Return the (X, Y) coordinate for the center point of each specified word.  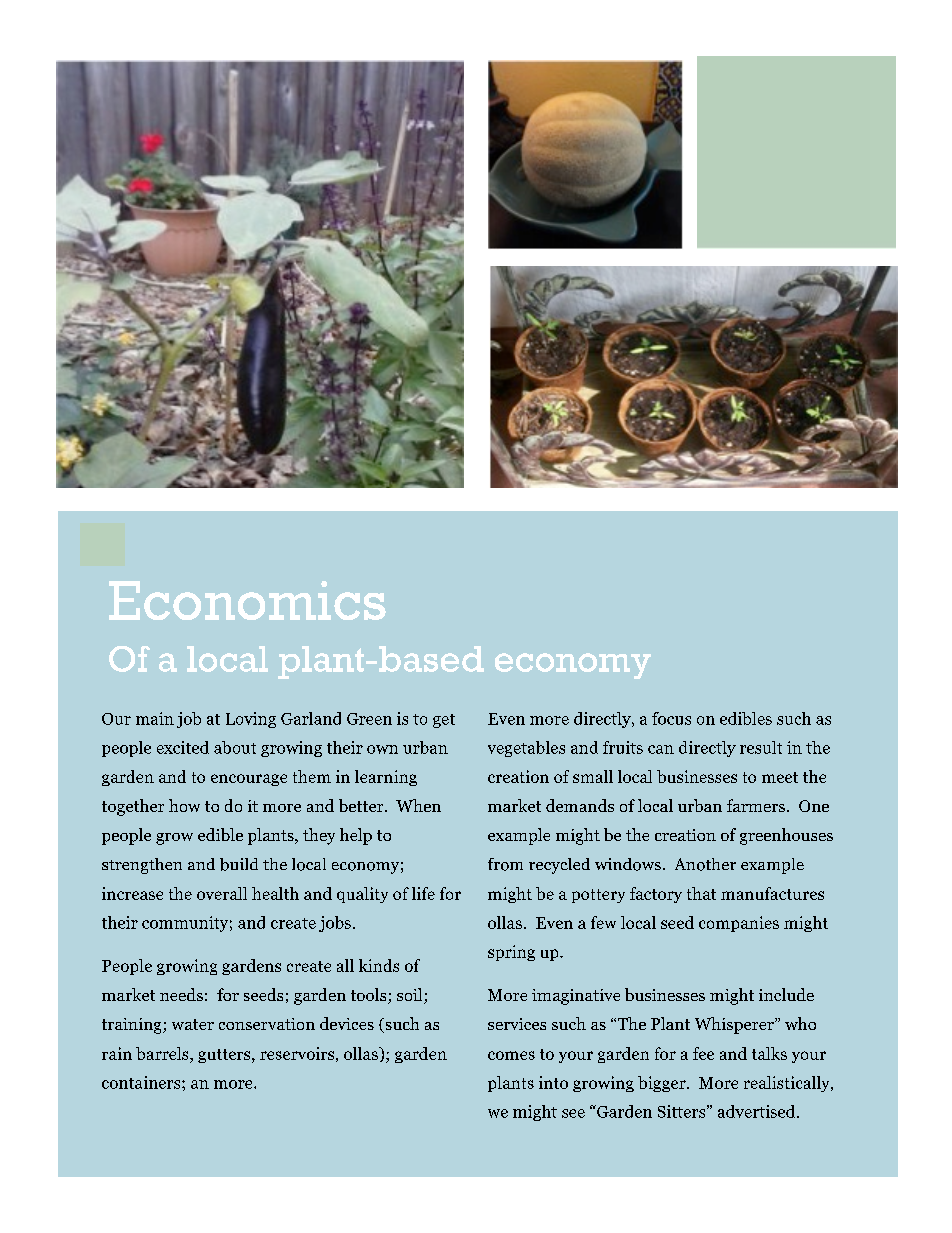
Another (705, 864)
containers (142, 1082)
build (239, 864)
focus (671, 718)
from (505, 864)
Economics (247, 600)
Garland (311, 718)
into (553, 1082)
